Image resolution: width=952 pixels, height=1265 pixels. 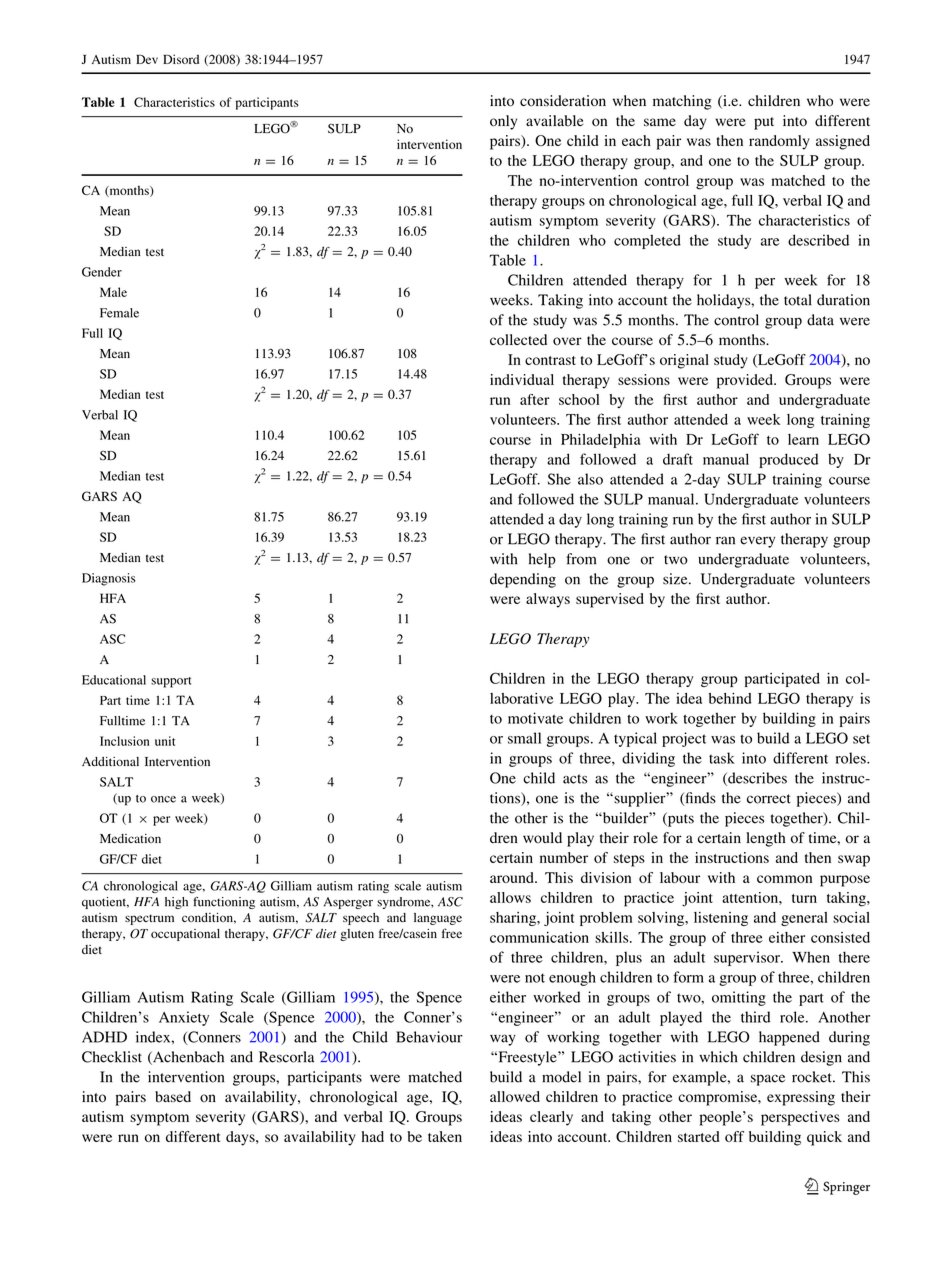 What do you see at coordinates (515, 1096) in the document?
I see `allowed` at bounding box center [515, 1096].
